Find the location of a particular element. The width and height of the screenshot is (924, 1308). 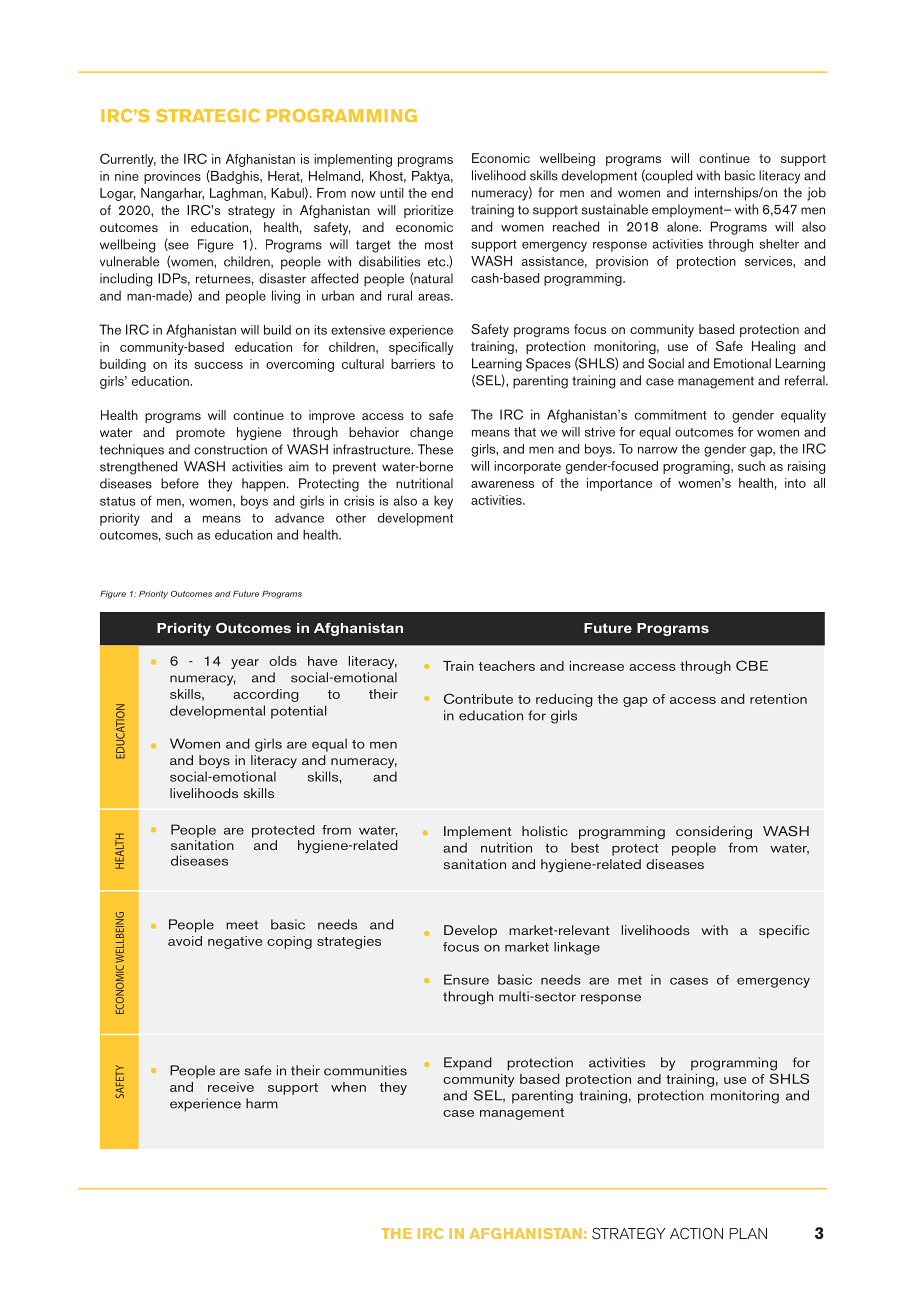

STRATEGIC is located at coordinates (208, 116).
